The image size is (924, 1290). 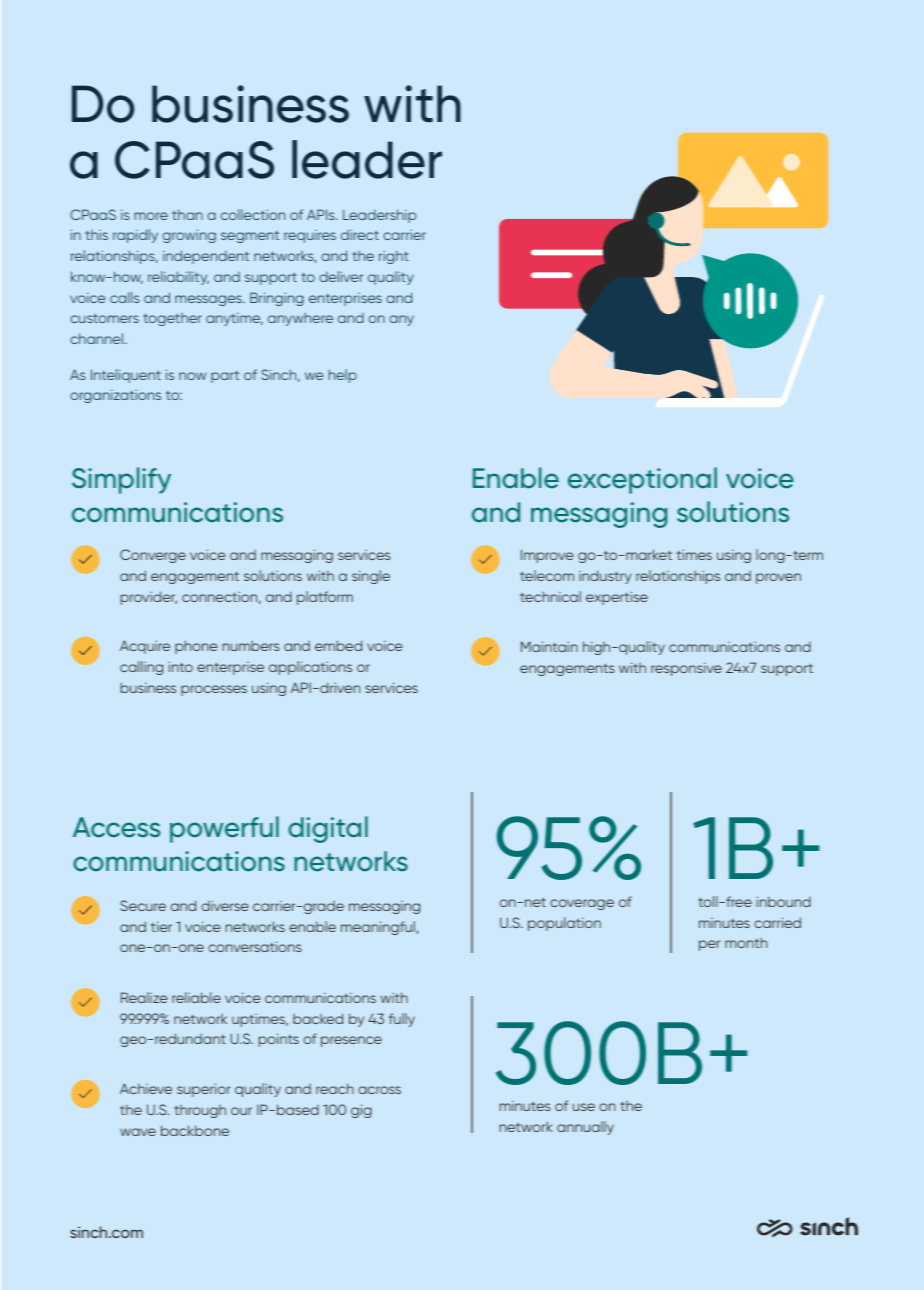 What do you see at coordinates (783, 901) in the screenshot?
I see `inbound` at bounding box center [783, 901].
